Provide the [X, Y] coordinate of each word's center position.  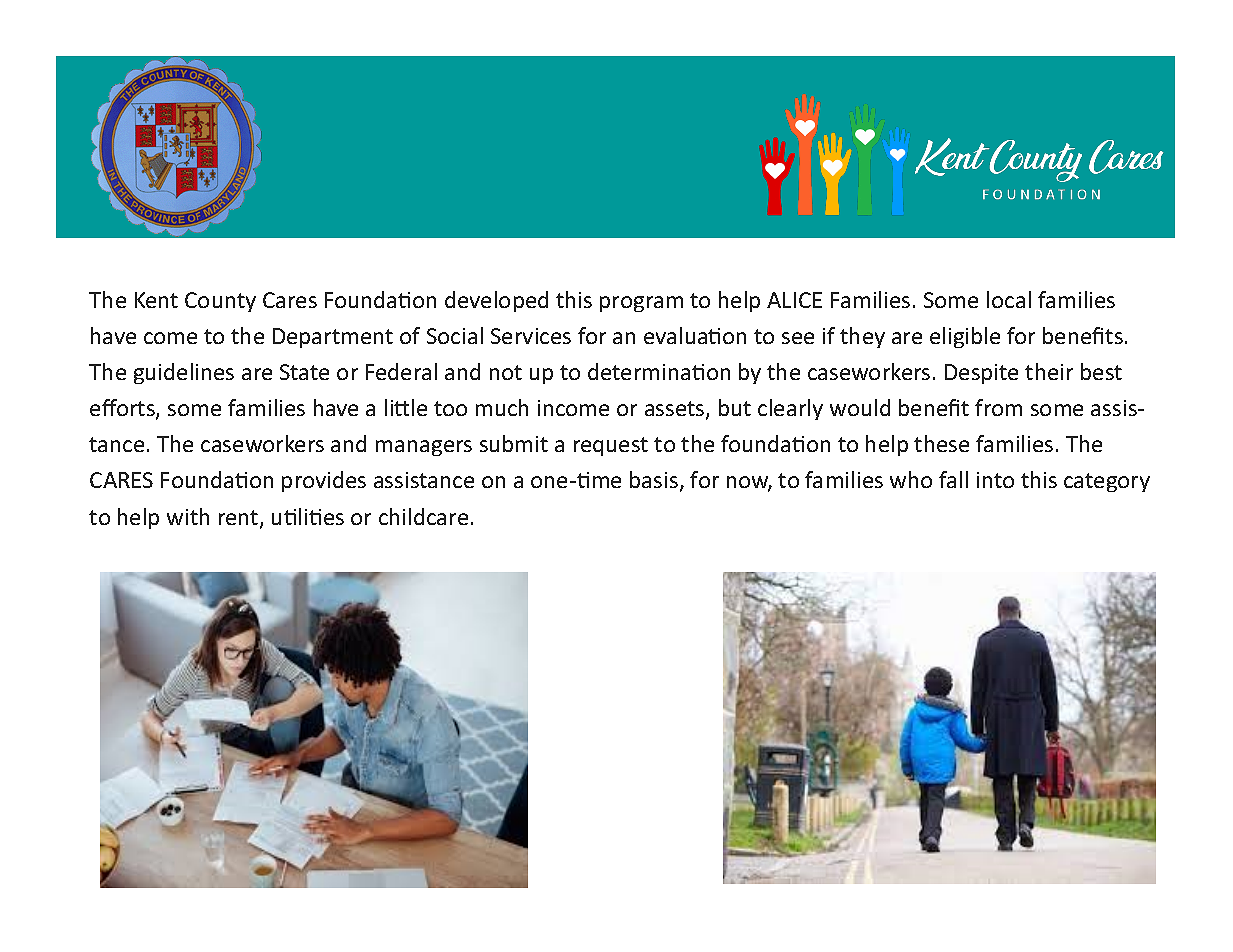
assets [676, 410]
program [641, 304]
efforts [123, 409]
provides [324, 481]
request [611, 446]
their [1049, 371]
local [1009, 299]
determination [659, 371]
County [220, 302]
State [304, 372]
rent [240, 519]
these [941, 443]
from [998, 407]
